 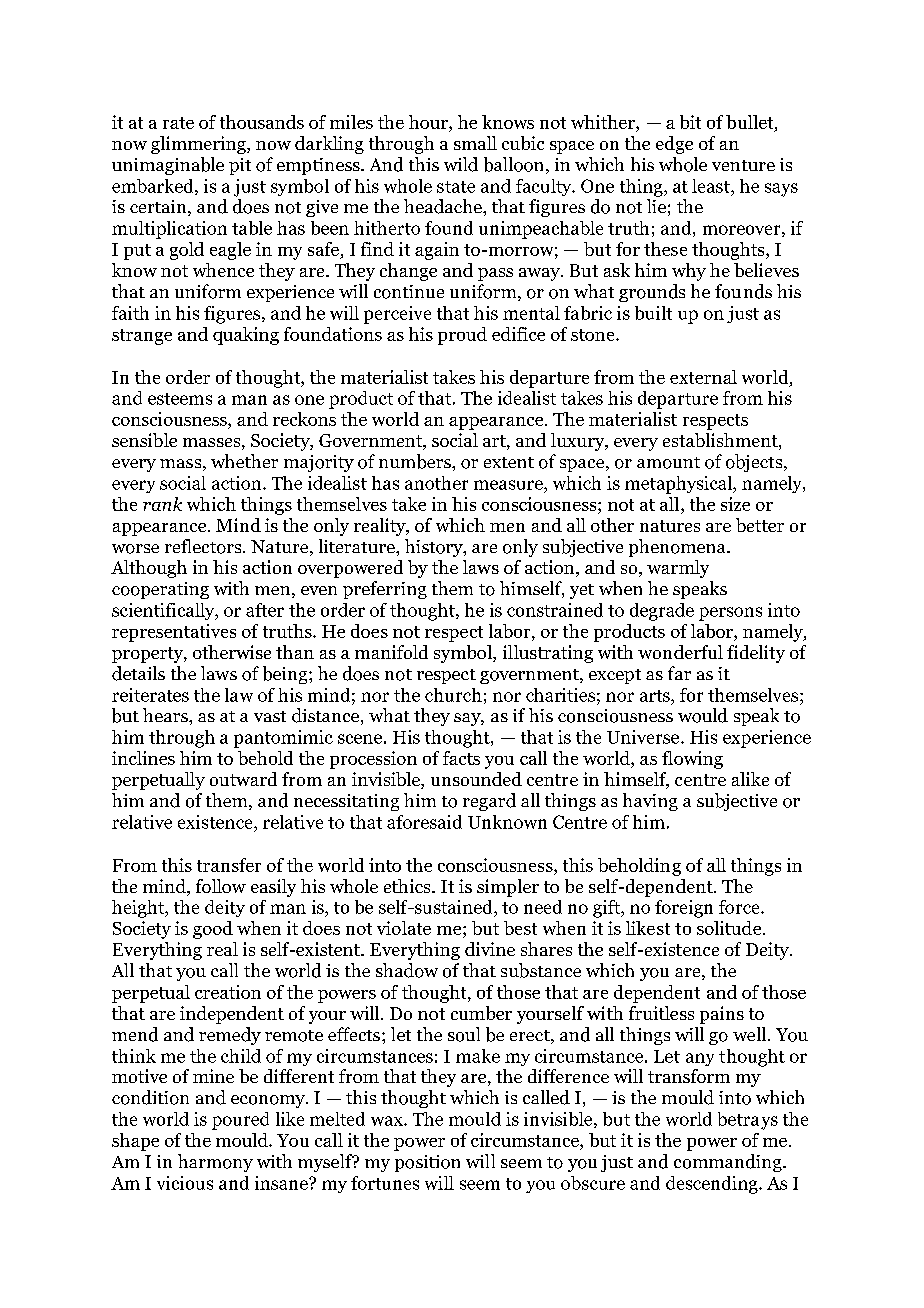 I want to click on harmony, so click(x=215, y=1163).
